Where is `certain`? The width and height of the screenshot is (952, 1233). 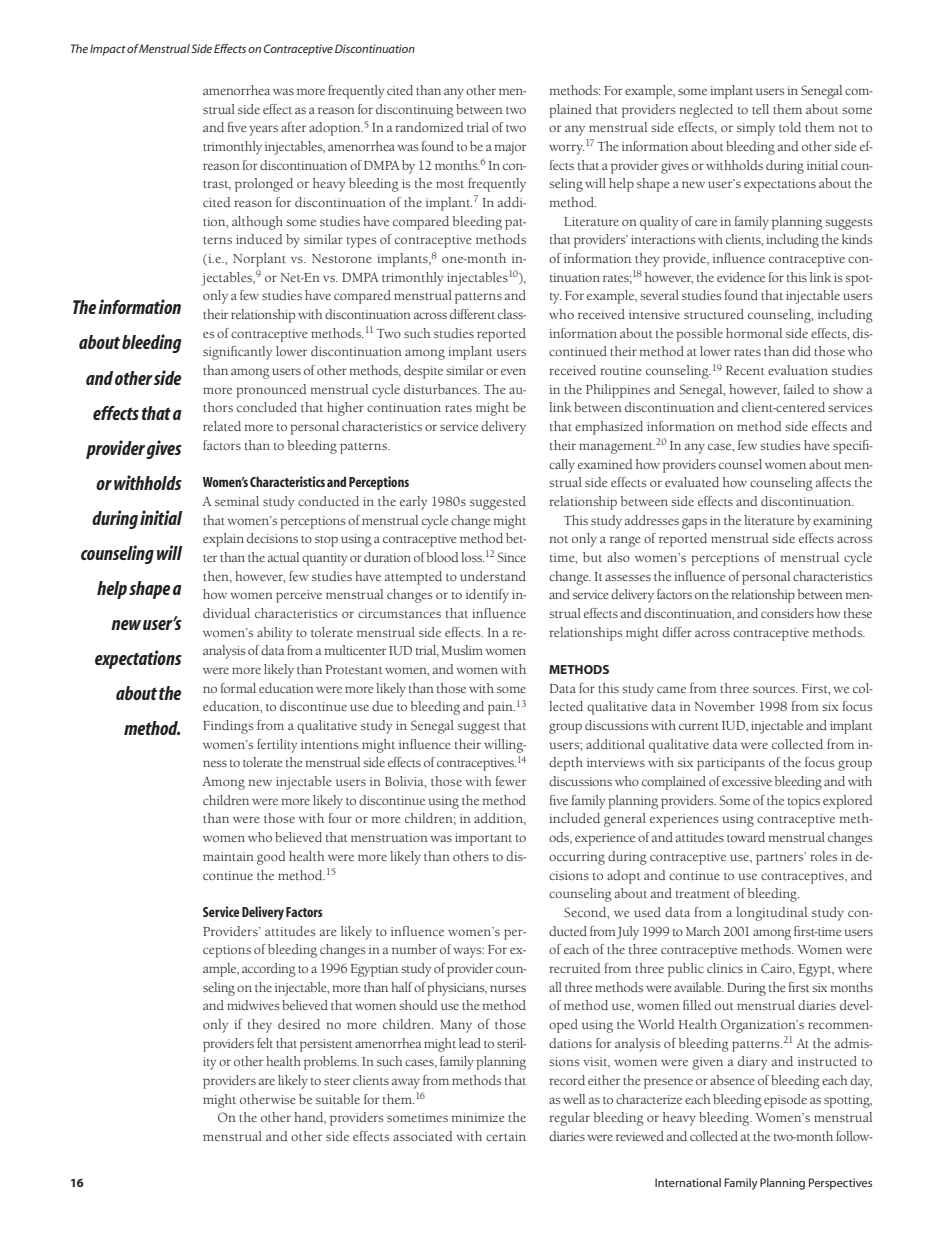 certain is located at coordinates (506, 1136).
